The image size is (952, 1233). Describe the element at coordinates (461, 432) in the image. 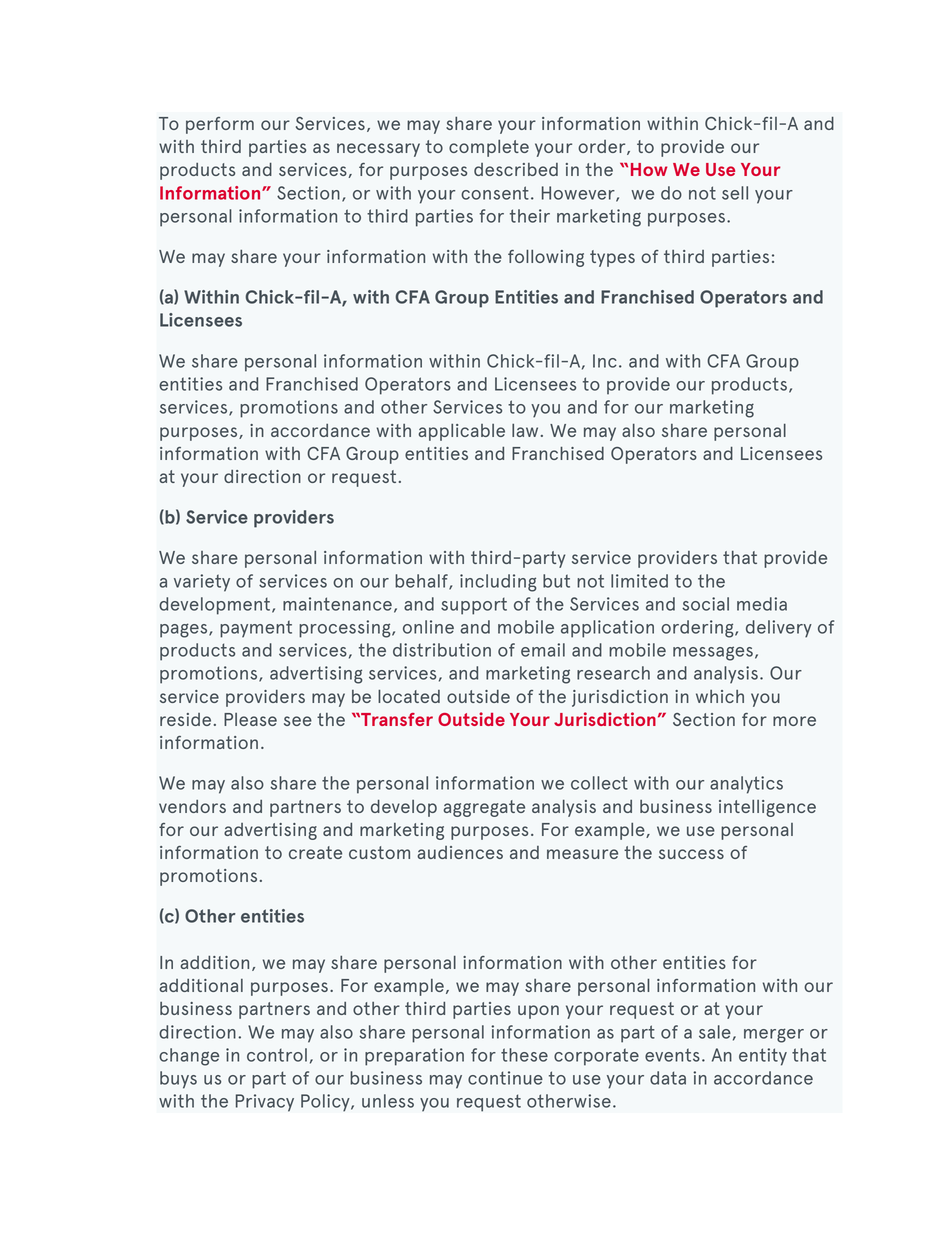

I see `applicable` at that location.
